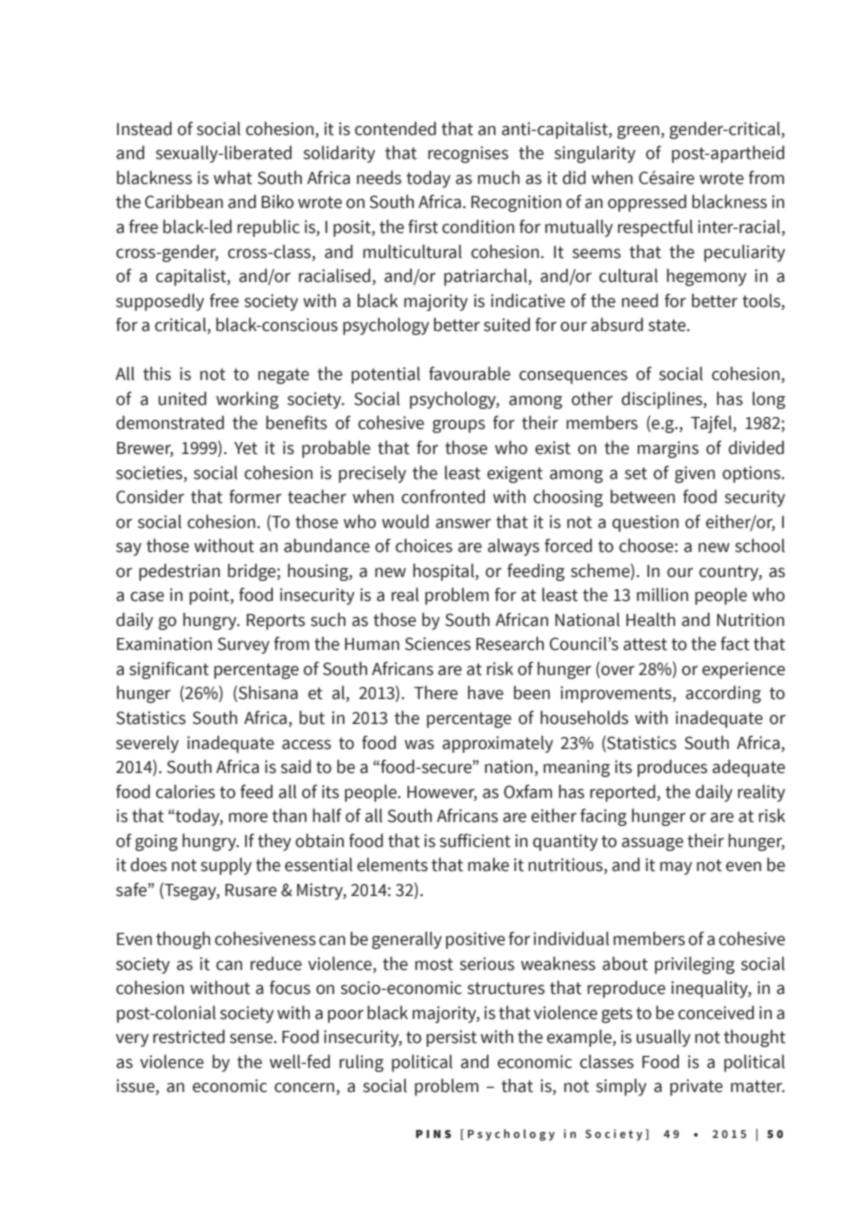 The image size is (858, 1218). Describe the element at coordinates (244, 645) in the screenshot. I see `Survey` at that location.
